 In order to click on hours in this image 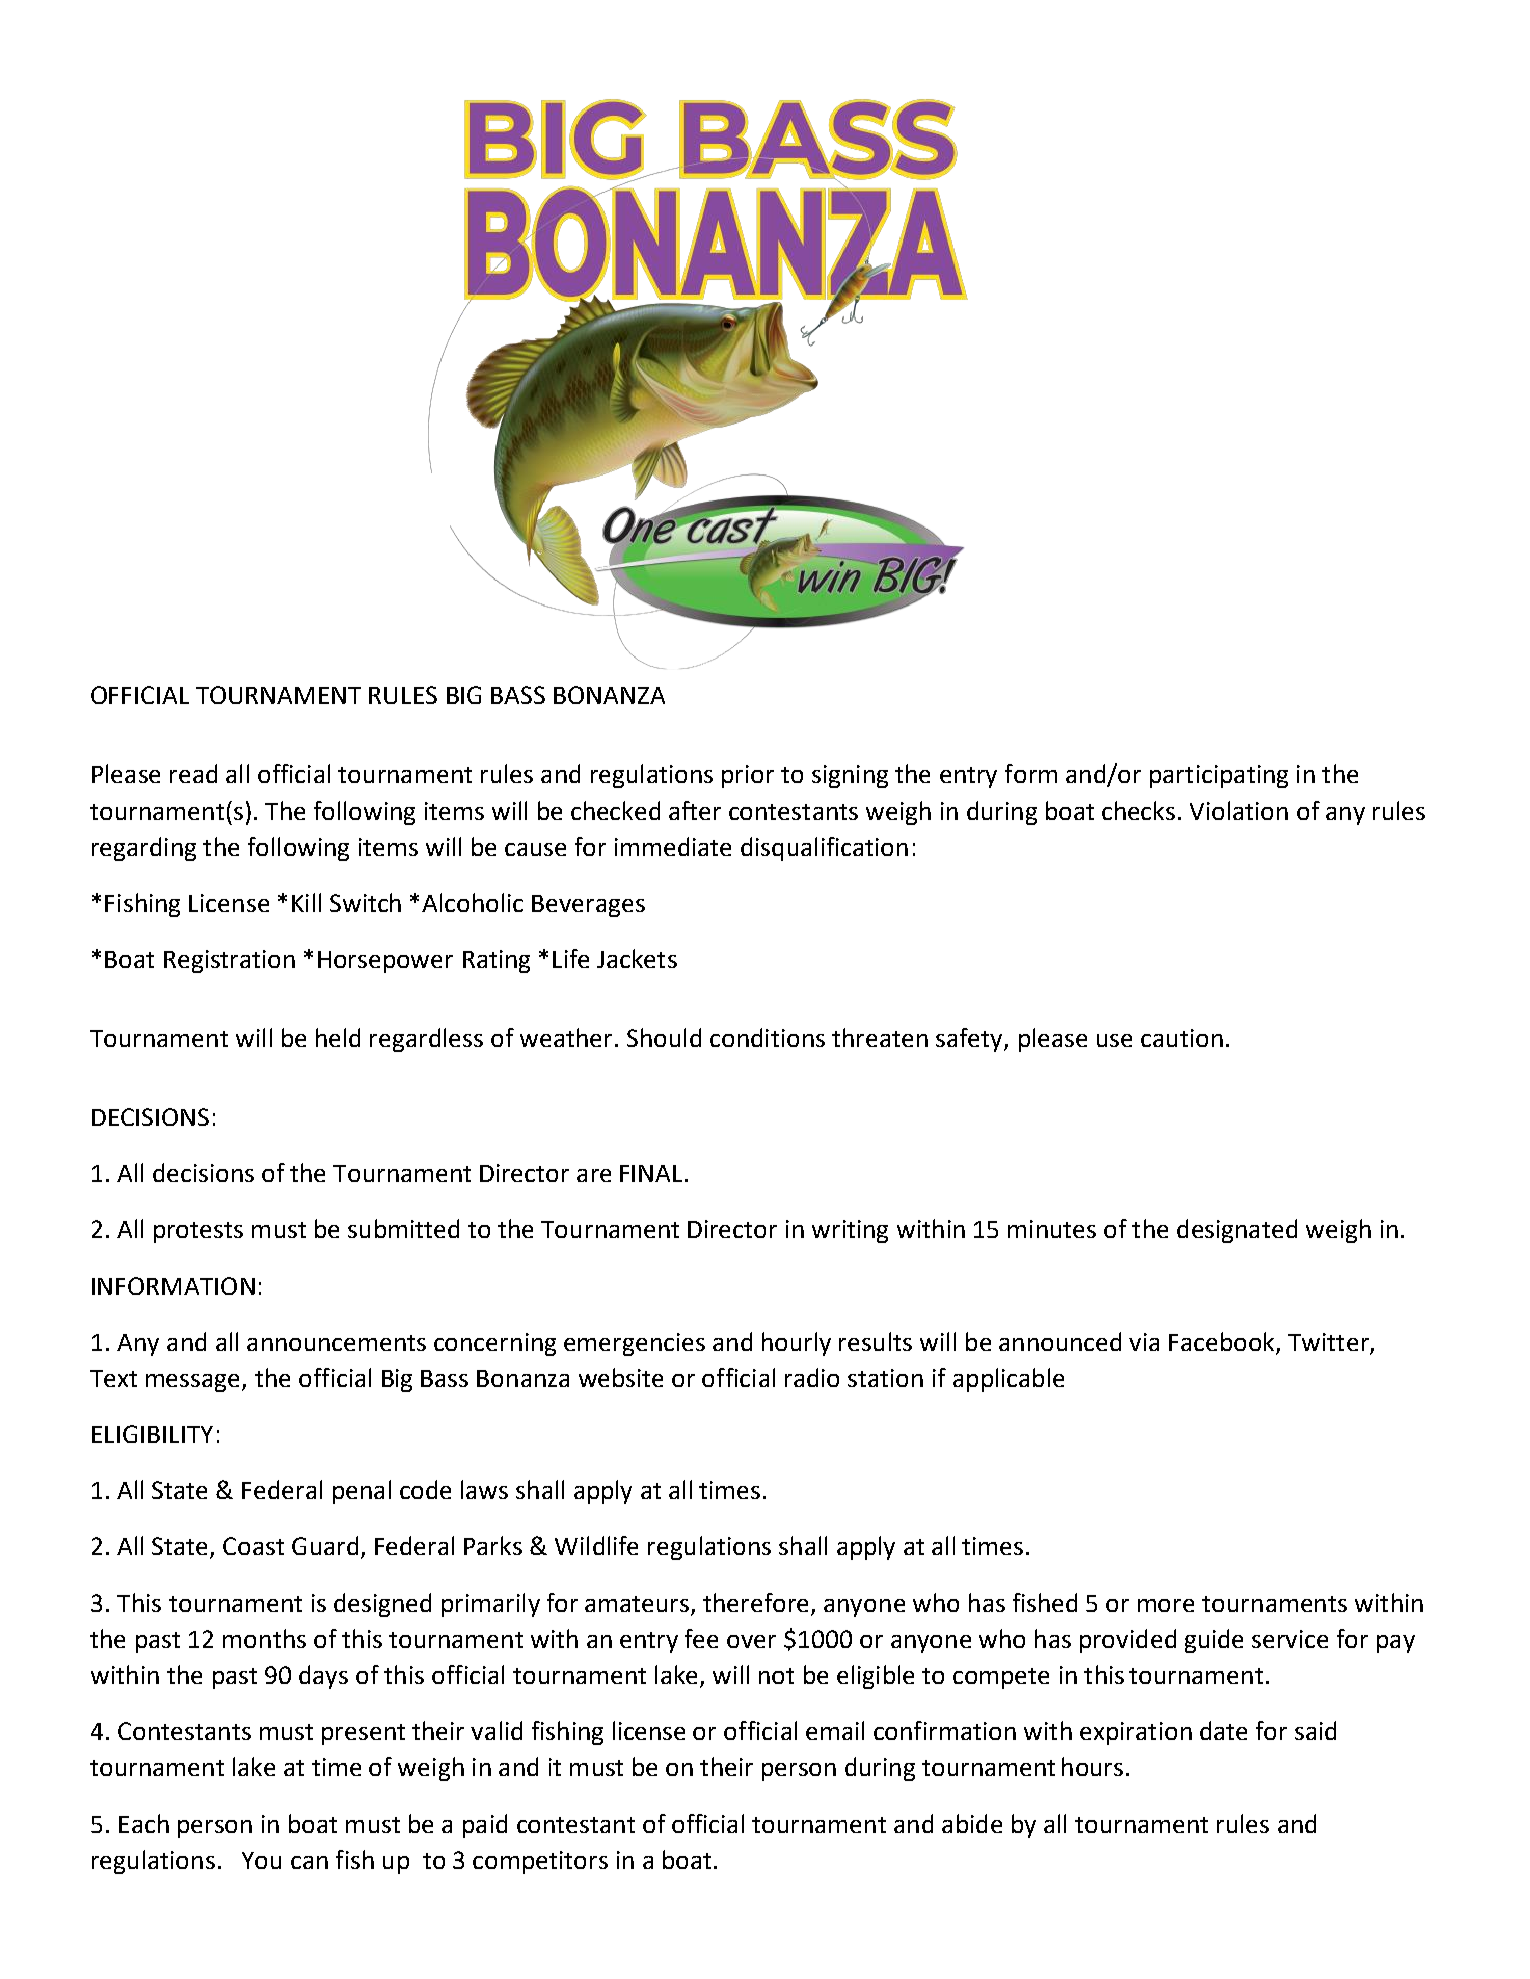, I will do `click(1092, 1766)`.
